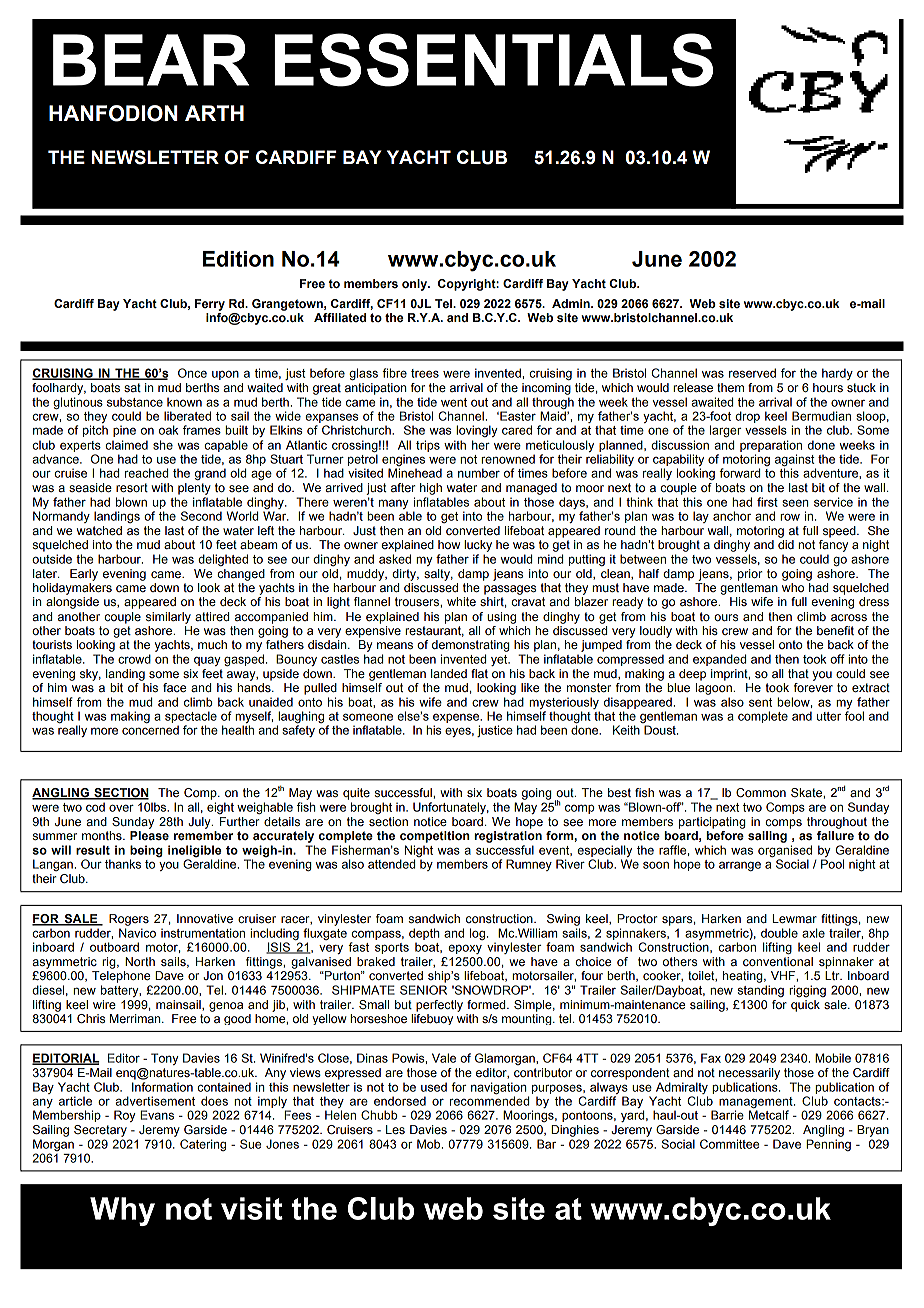 The image size is (924, 1308). What do you see at coordinates (572, 303) in the image?
I see `Admin` at bounding box center [572, 303].
